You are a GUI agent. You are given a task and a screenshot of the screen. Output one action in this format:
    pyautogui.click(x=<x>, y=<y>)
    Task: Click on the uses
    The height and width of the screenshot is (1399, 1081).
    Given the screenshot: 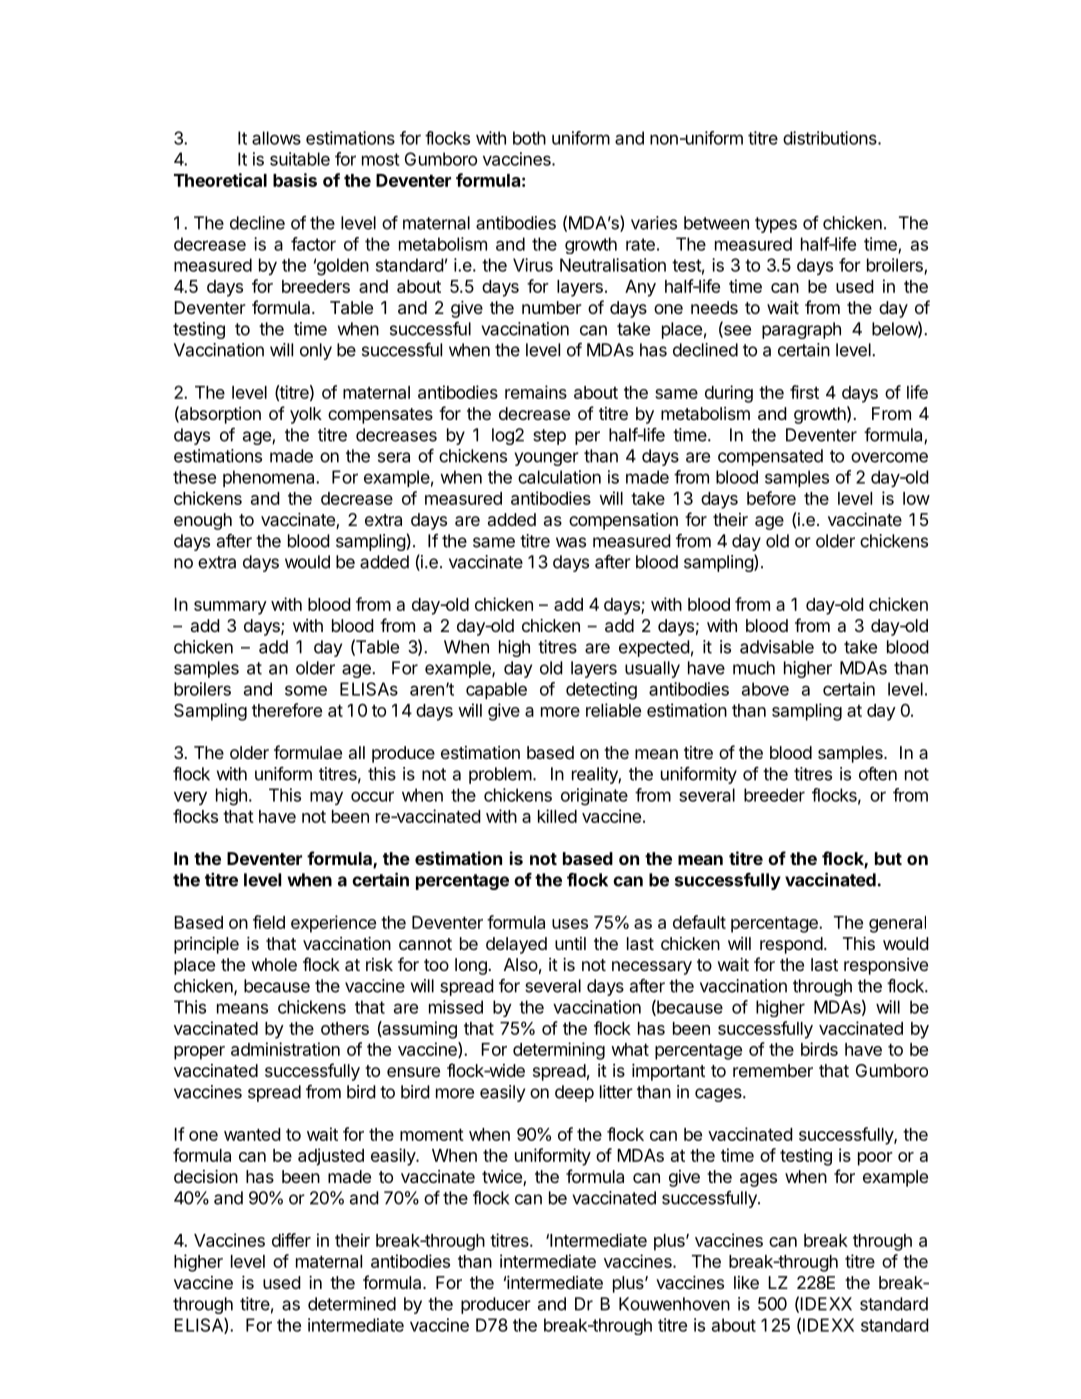 What is the action you would take?
    pyautogui.click(x=570, y=924)
